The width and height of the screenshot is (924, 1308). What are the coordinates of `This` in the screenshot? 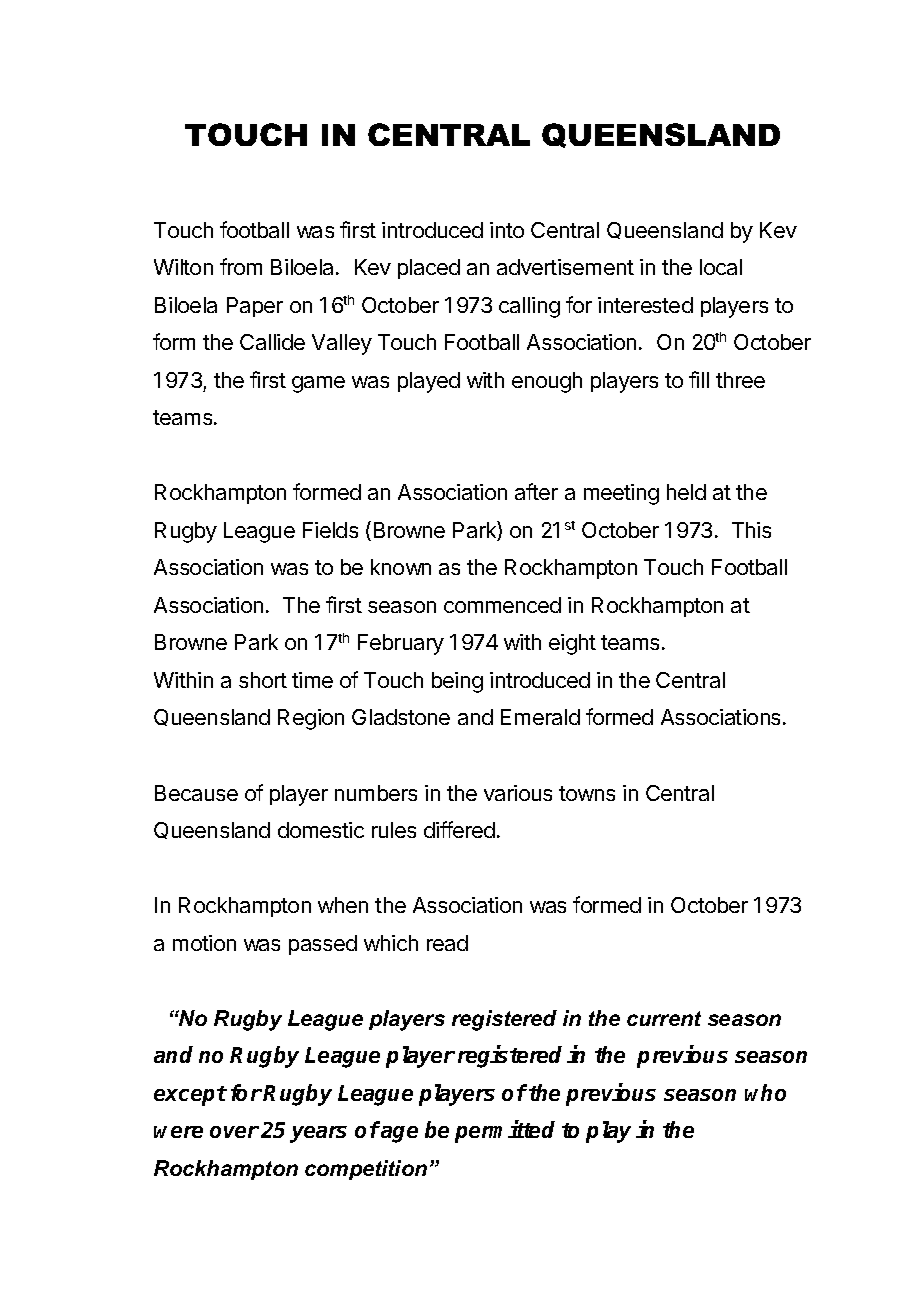 It's located at (751, 530).
